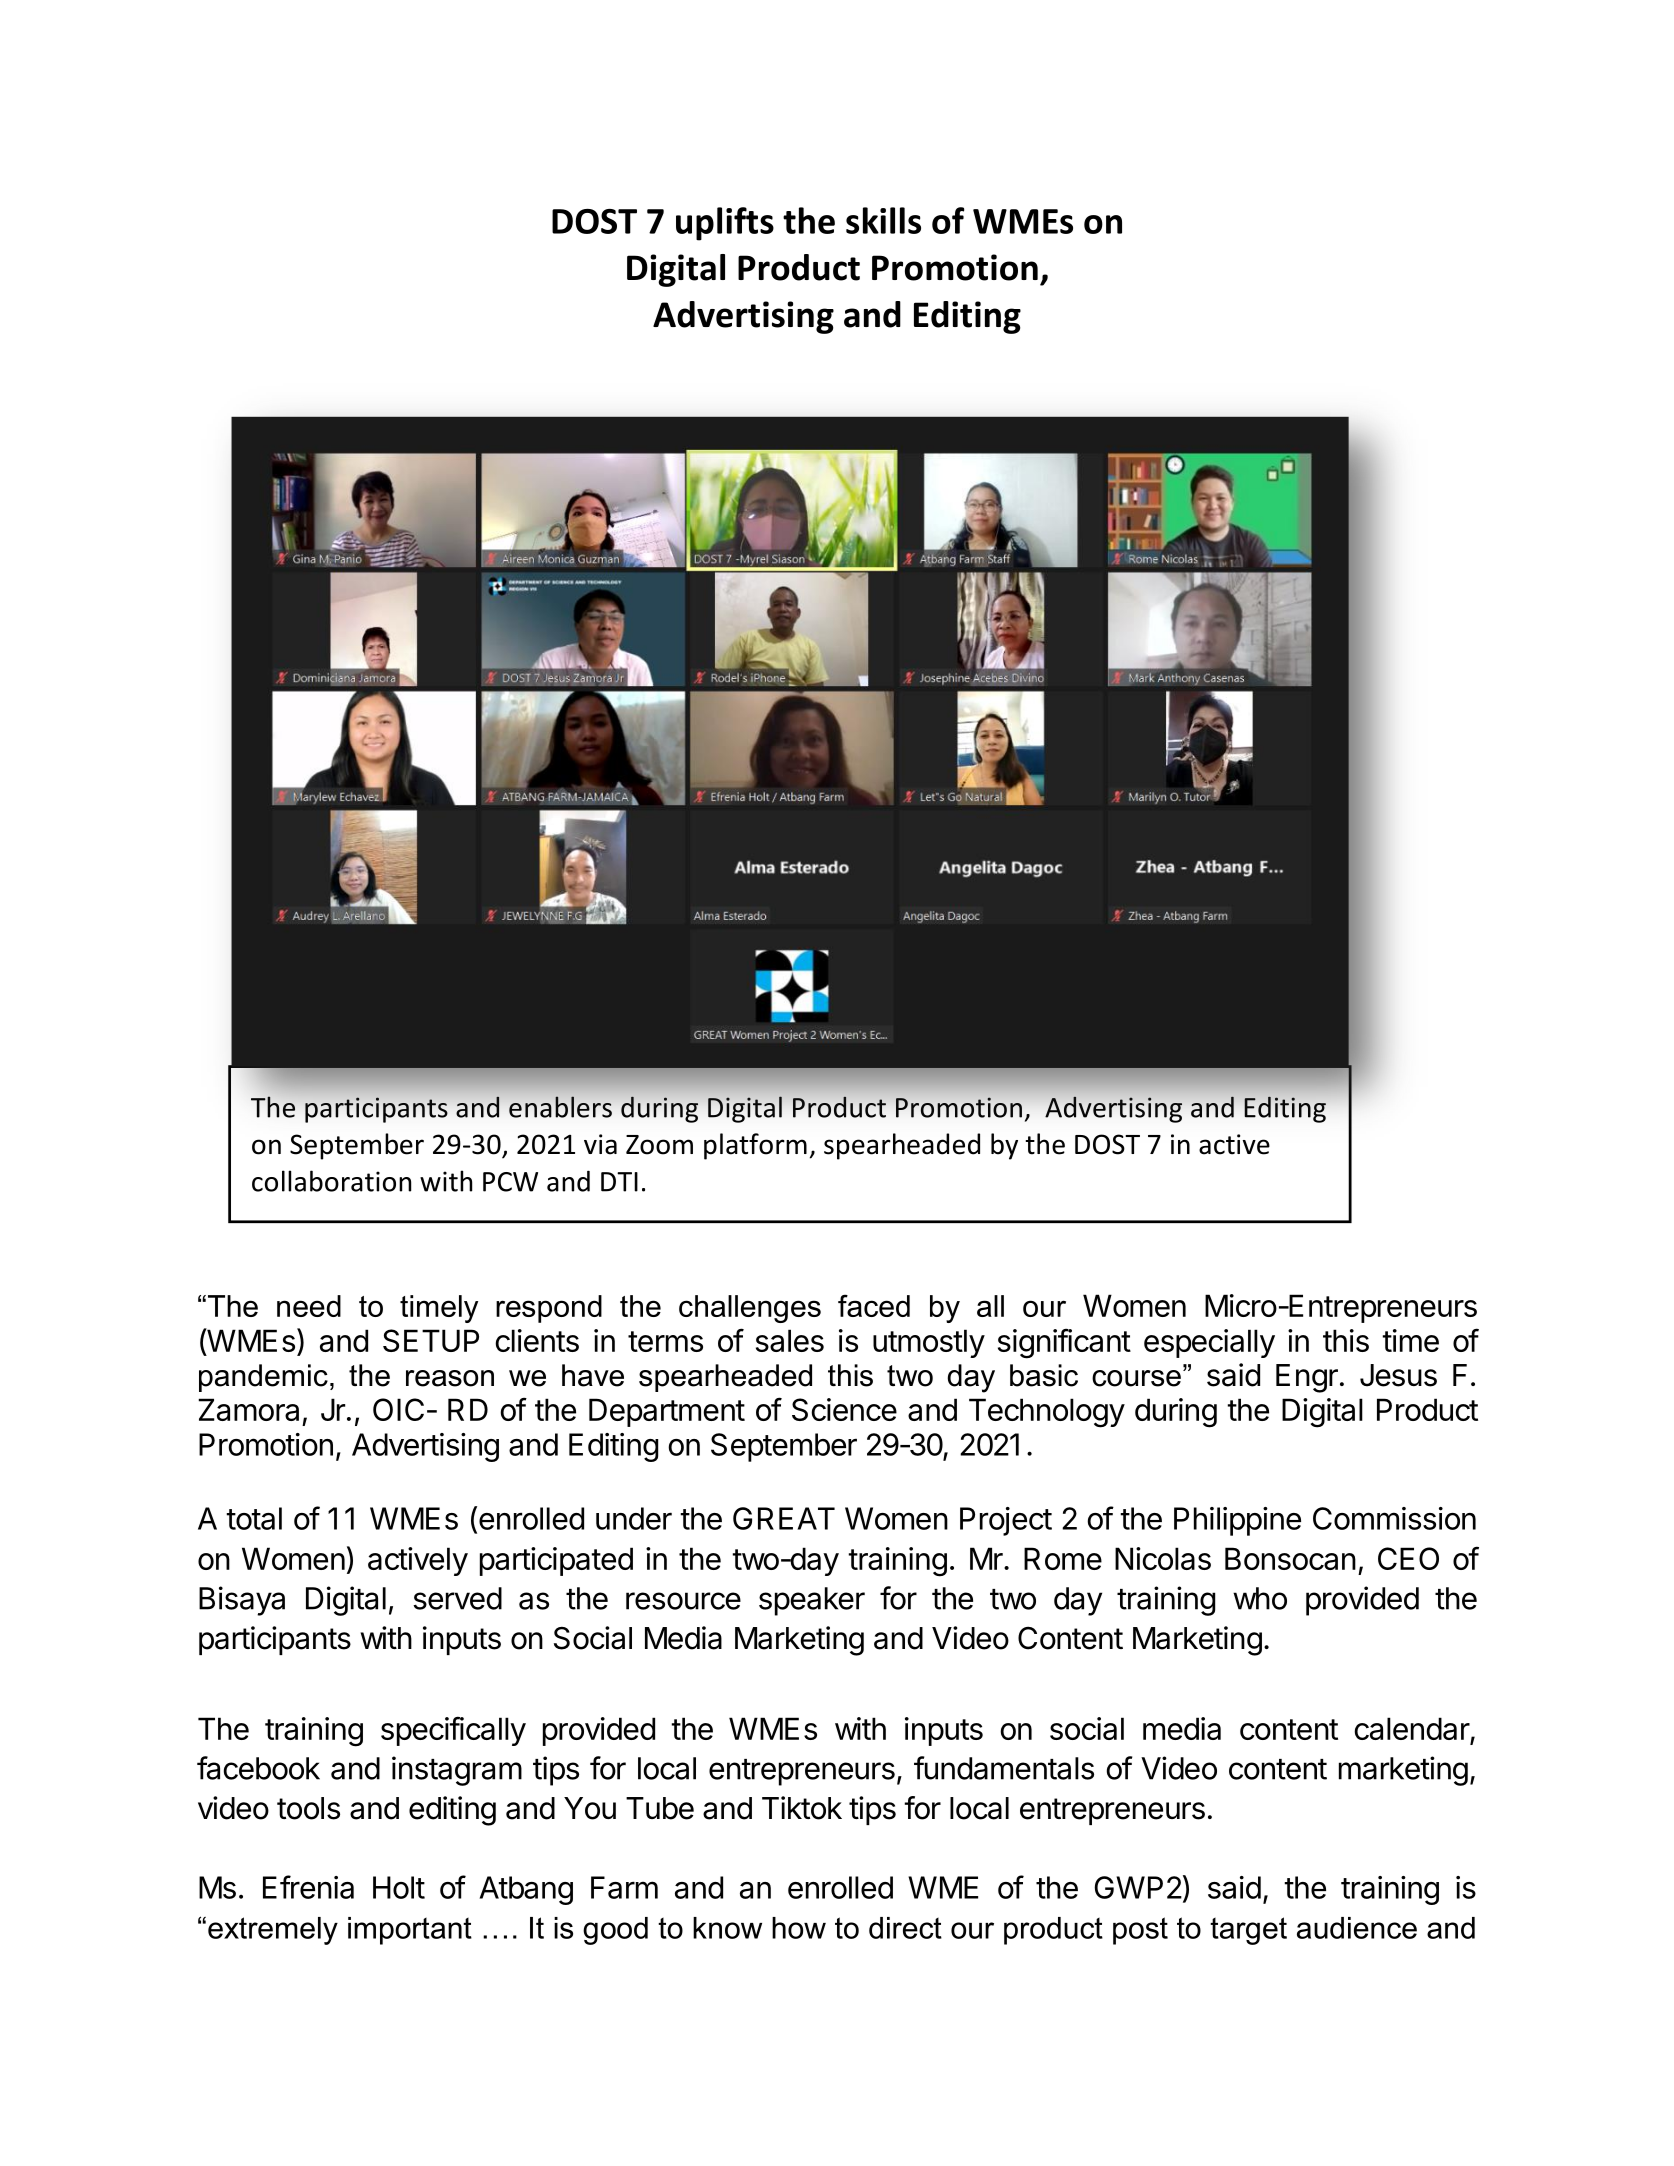  I want to click on skills, so click(883, 220).
